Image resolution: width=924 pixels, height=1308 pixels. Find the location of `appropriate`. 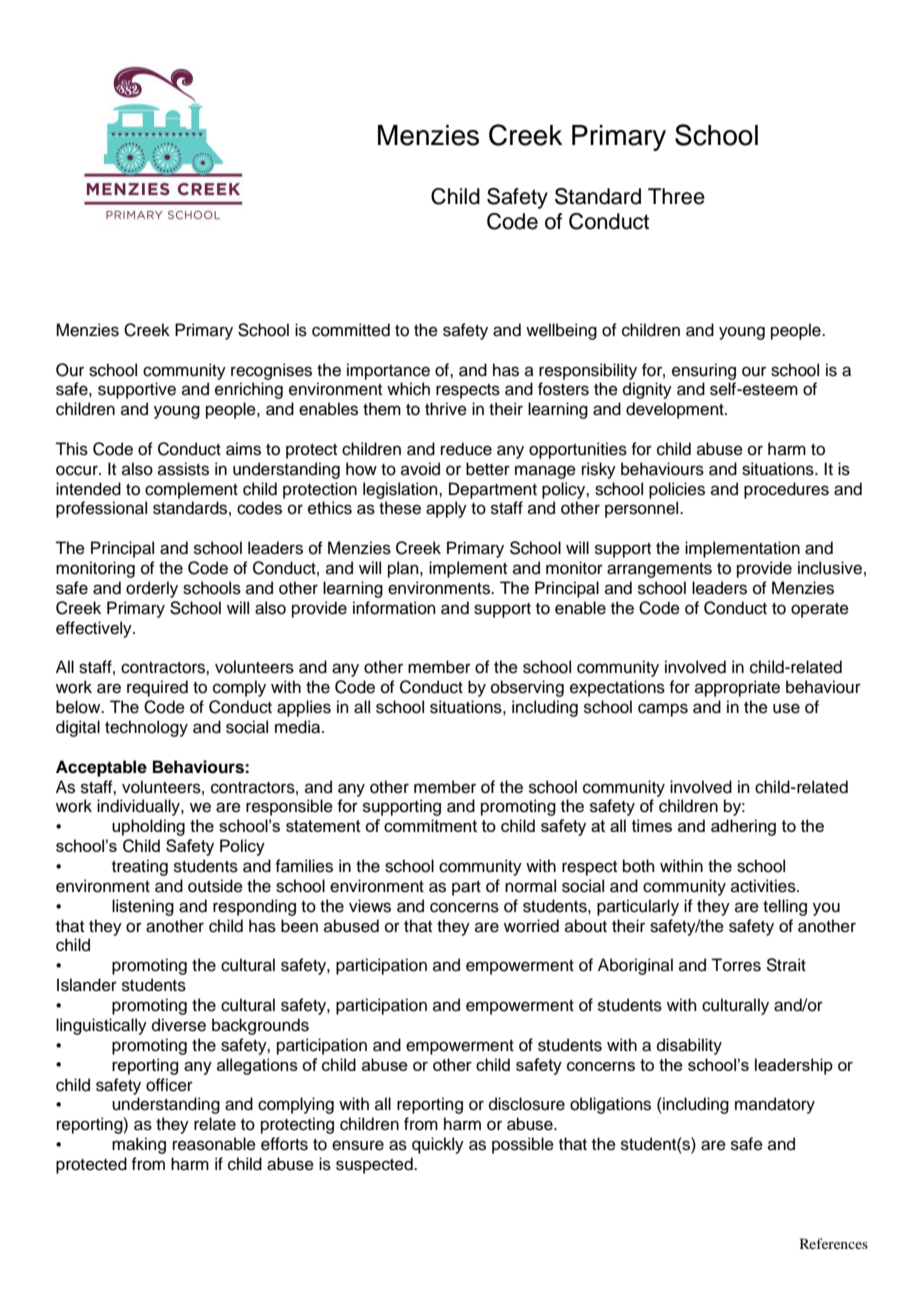

appropriate is located at coordinates (737, 688).
